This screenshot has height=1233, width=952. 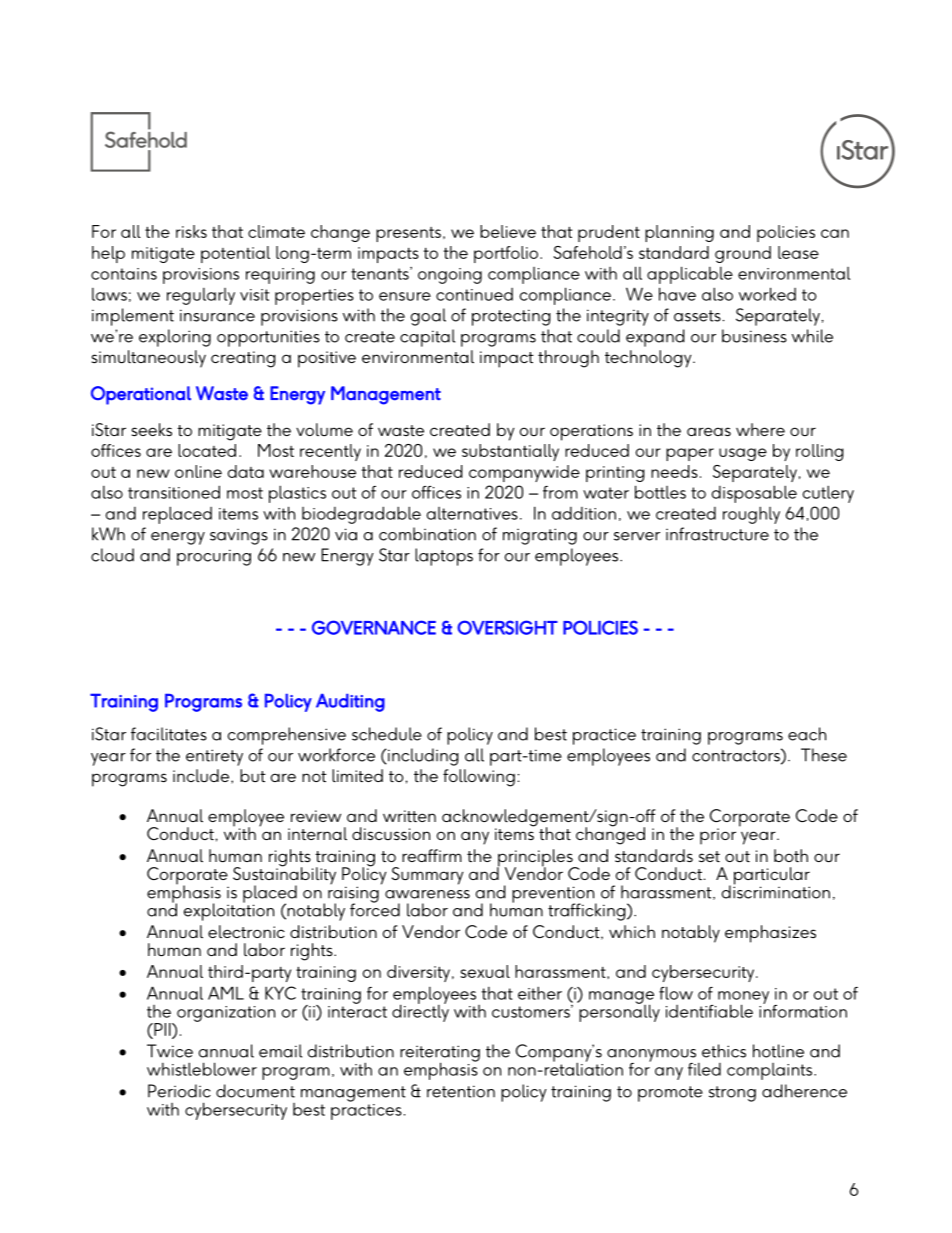 What do you see at coordinates (432, 855) in the screenshot?
I see `reaffirm` at bounding box center [432, 855].
